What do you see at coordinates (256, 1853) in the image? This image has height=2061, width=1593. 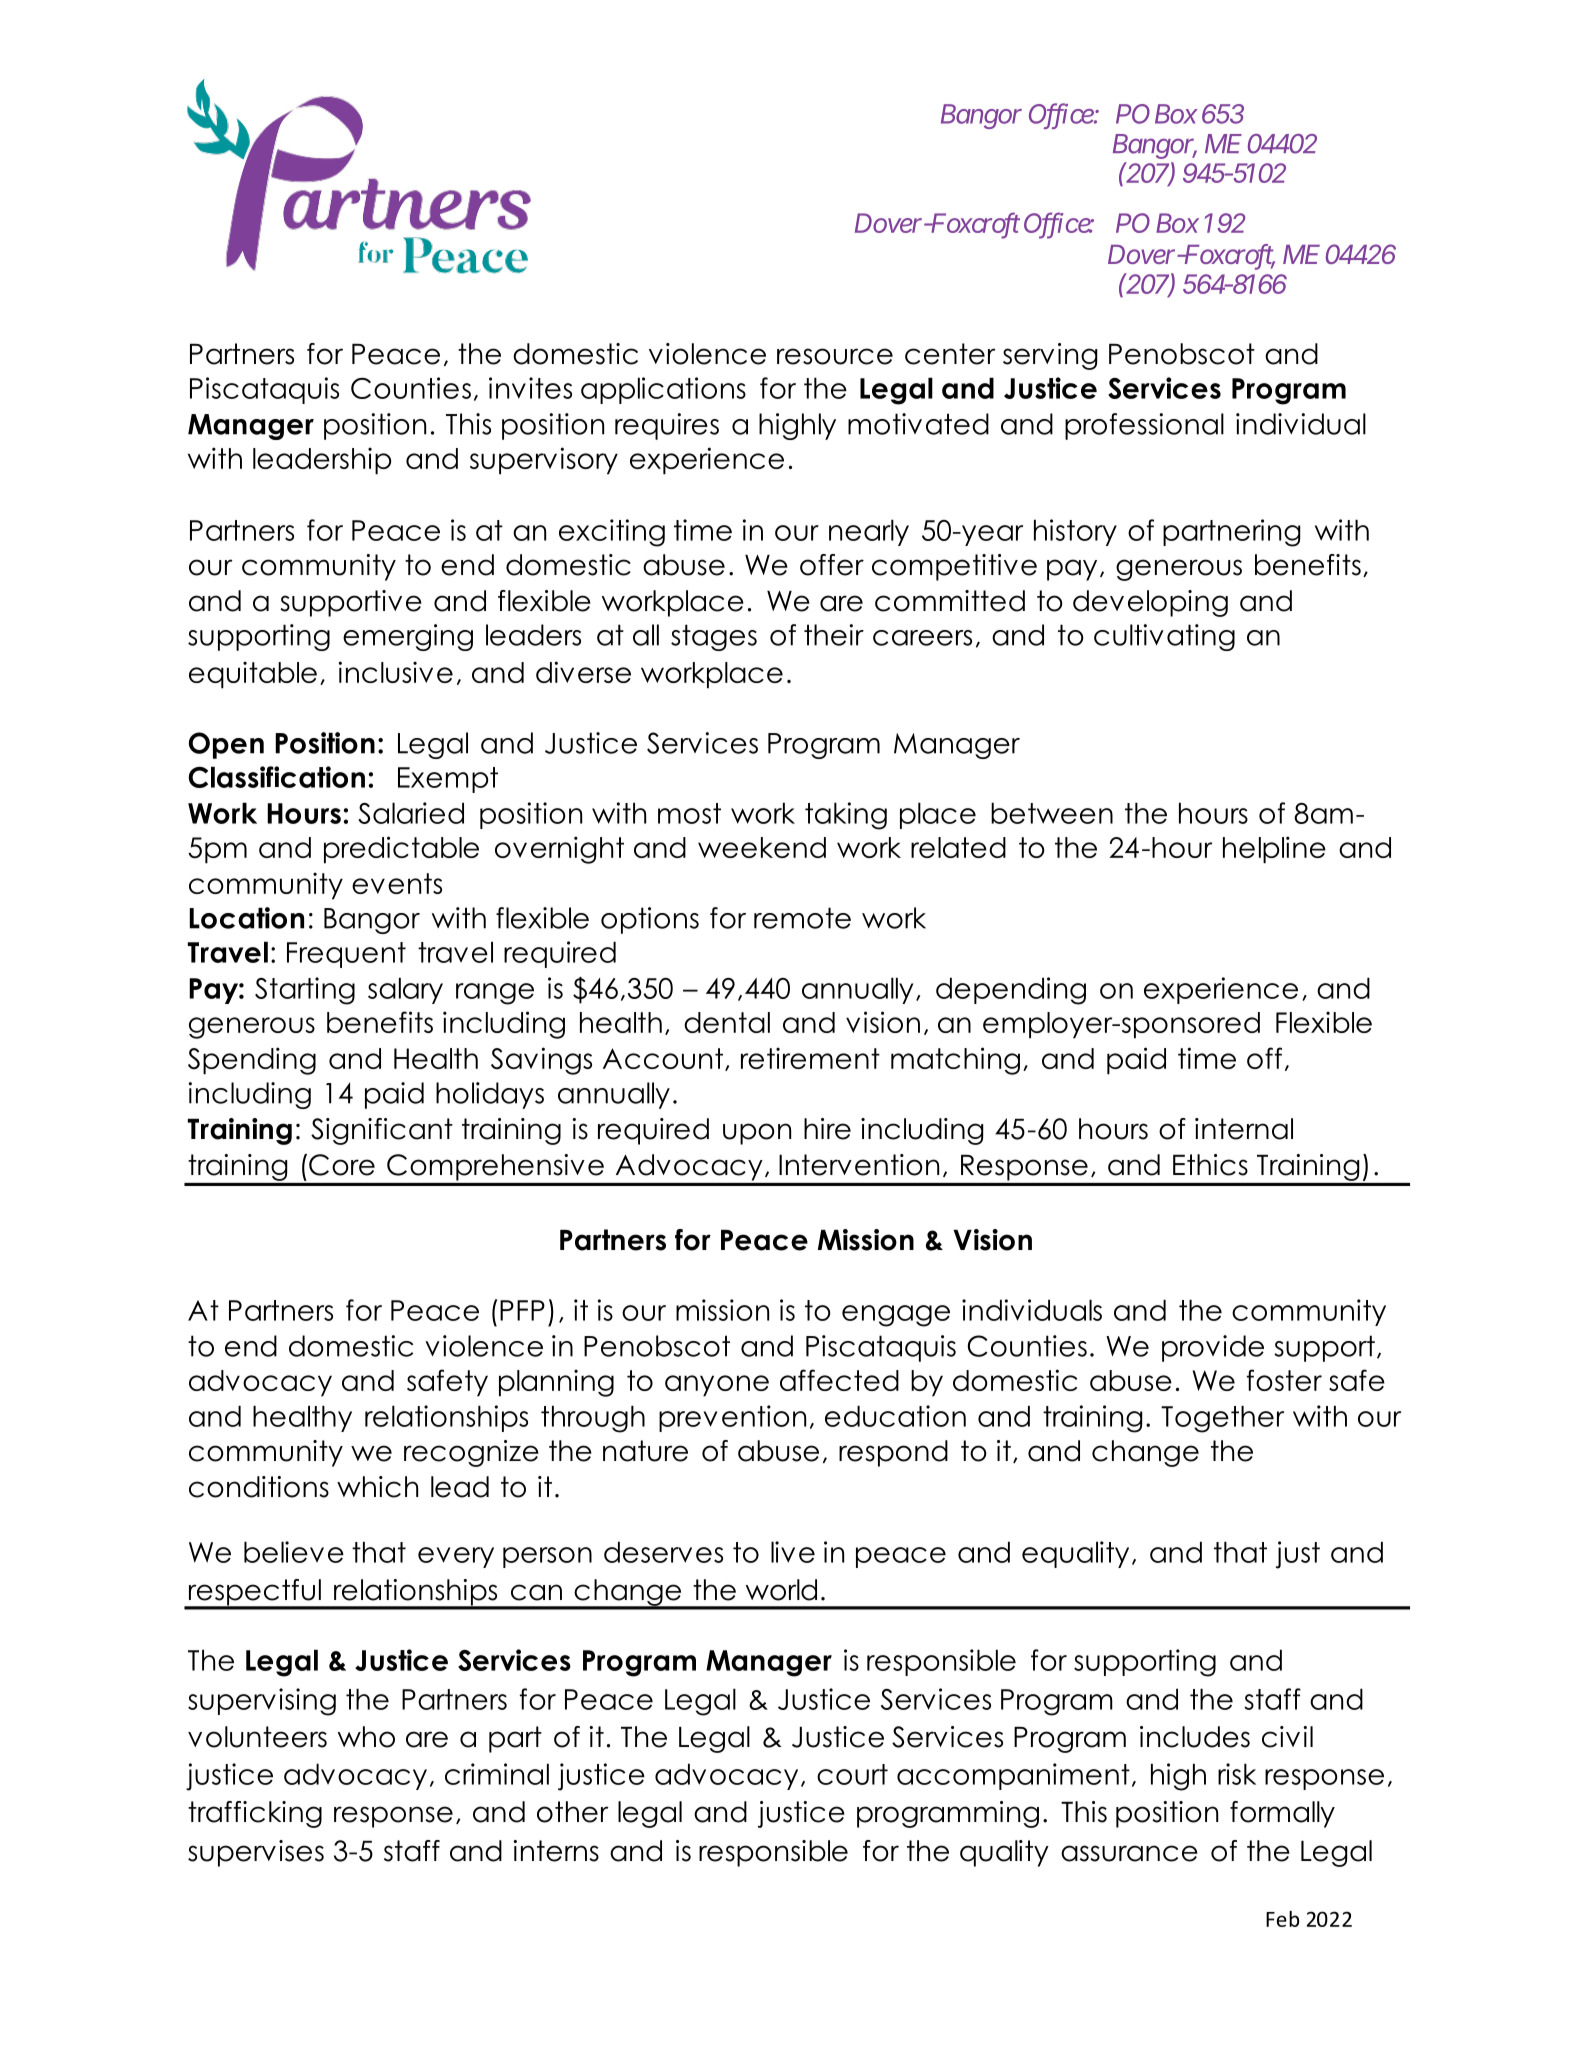 I see `supervises` at bounding box center [256, 1853].
